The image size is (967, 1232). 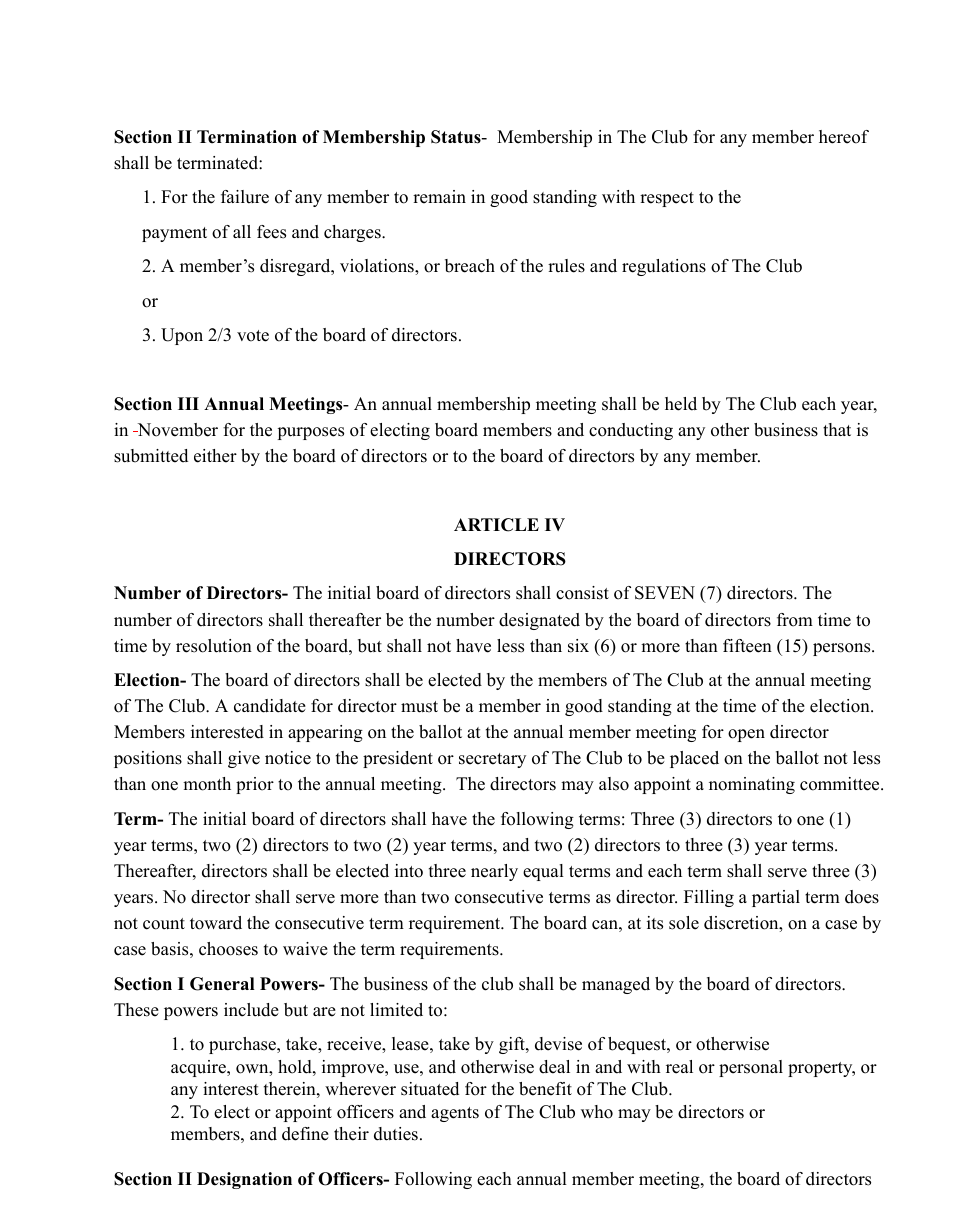 I want to click on hereof, so click(x=844, y=137).
